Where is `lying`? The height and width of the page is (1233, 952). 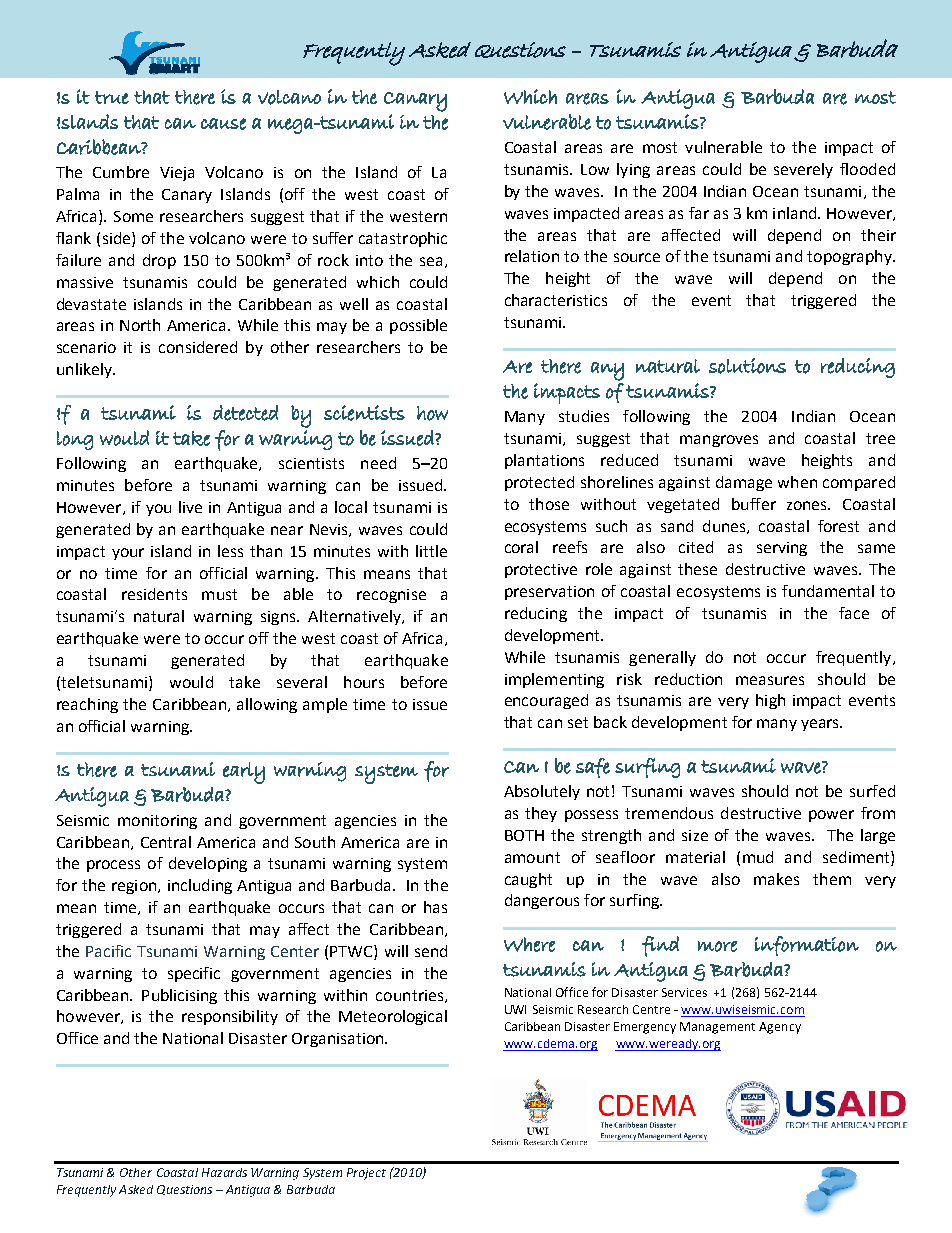 lying is located at coordinates (633, 170).
